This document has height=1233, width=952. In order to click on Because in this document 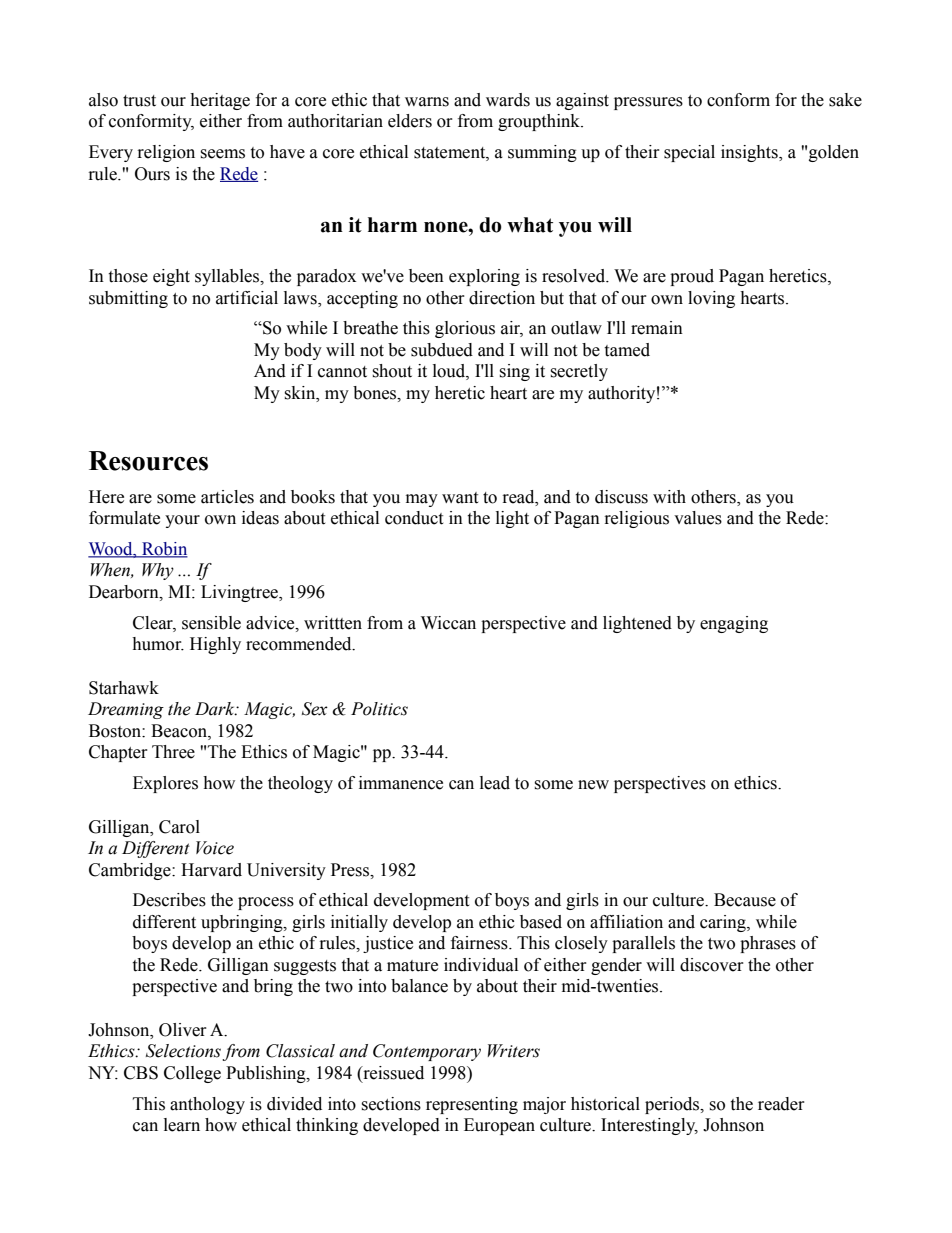, I will do `click(745, 900)`.
